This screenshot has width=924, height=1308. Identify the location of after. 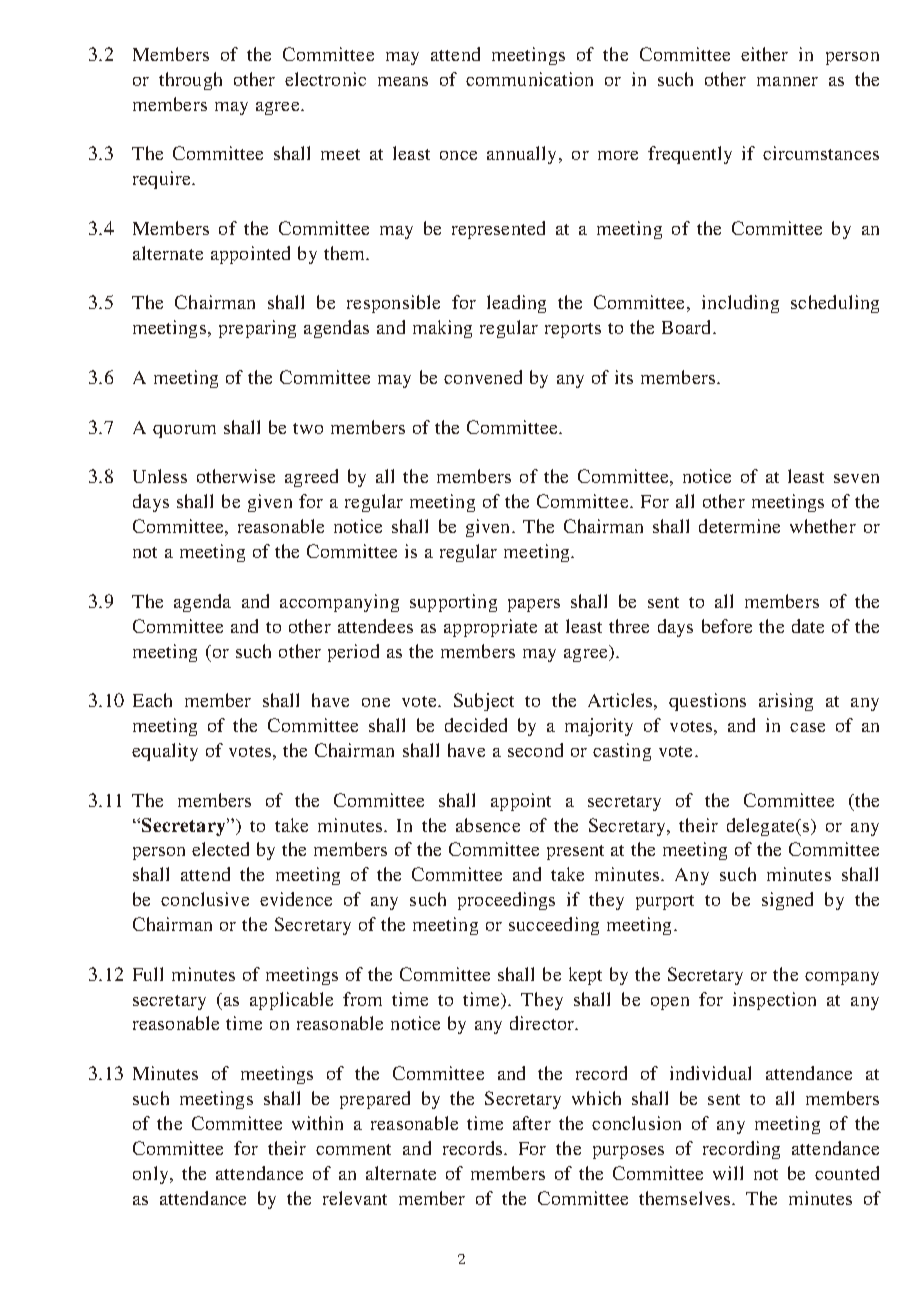
(532, 1123).
